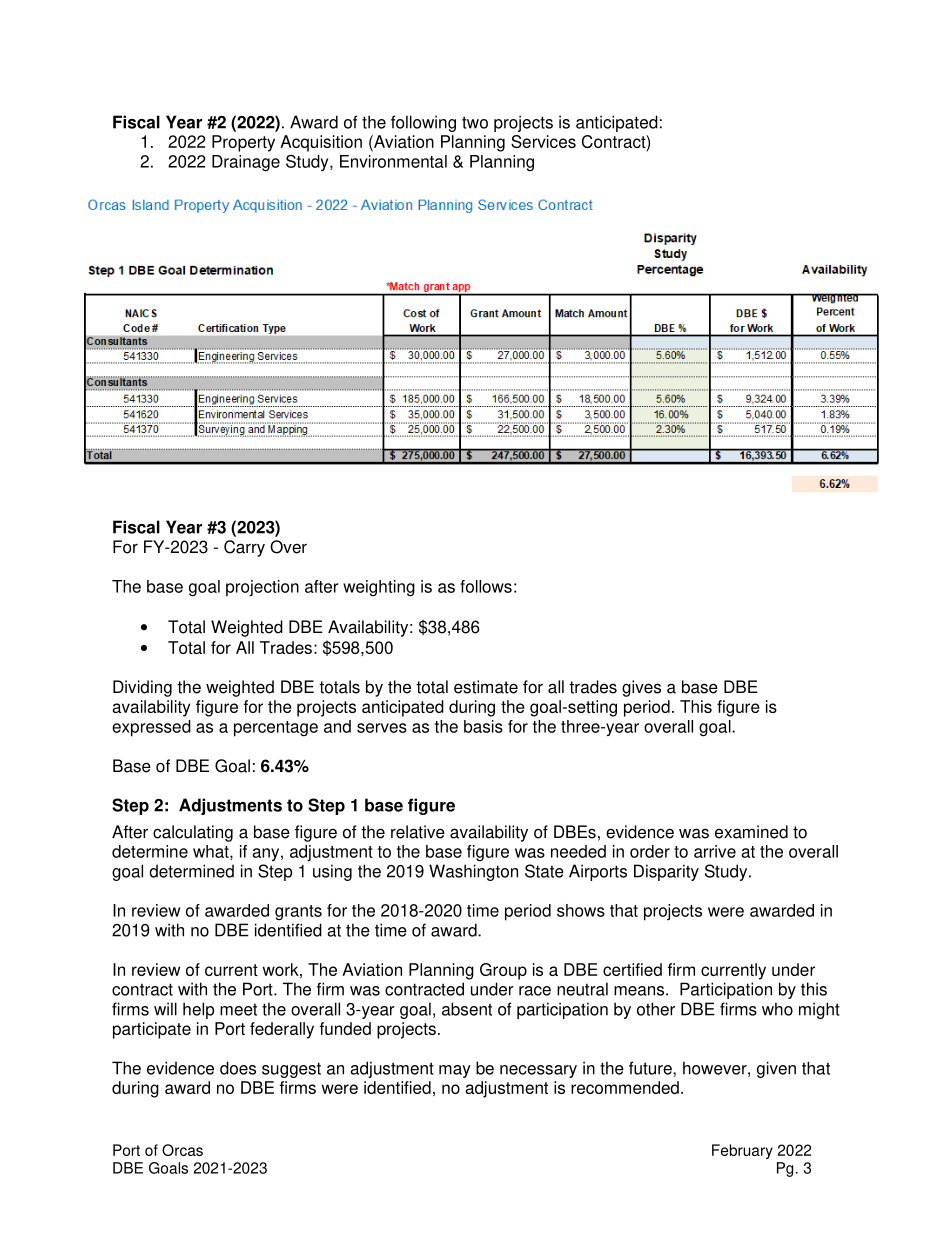  I want to click on two, so click(475, 122).
